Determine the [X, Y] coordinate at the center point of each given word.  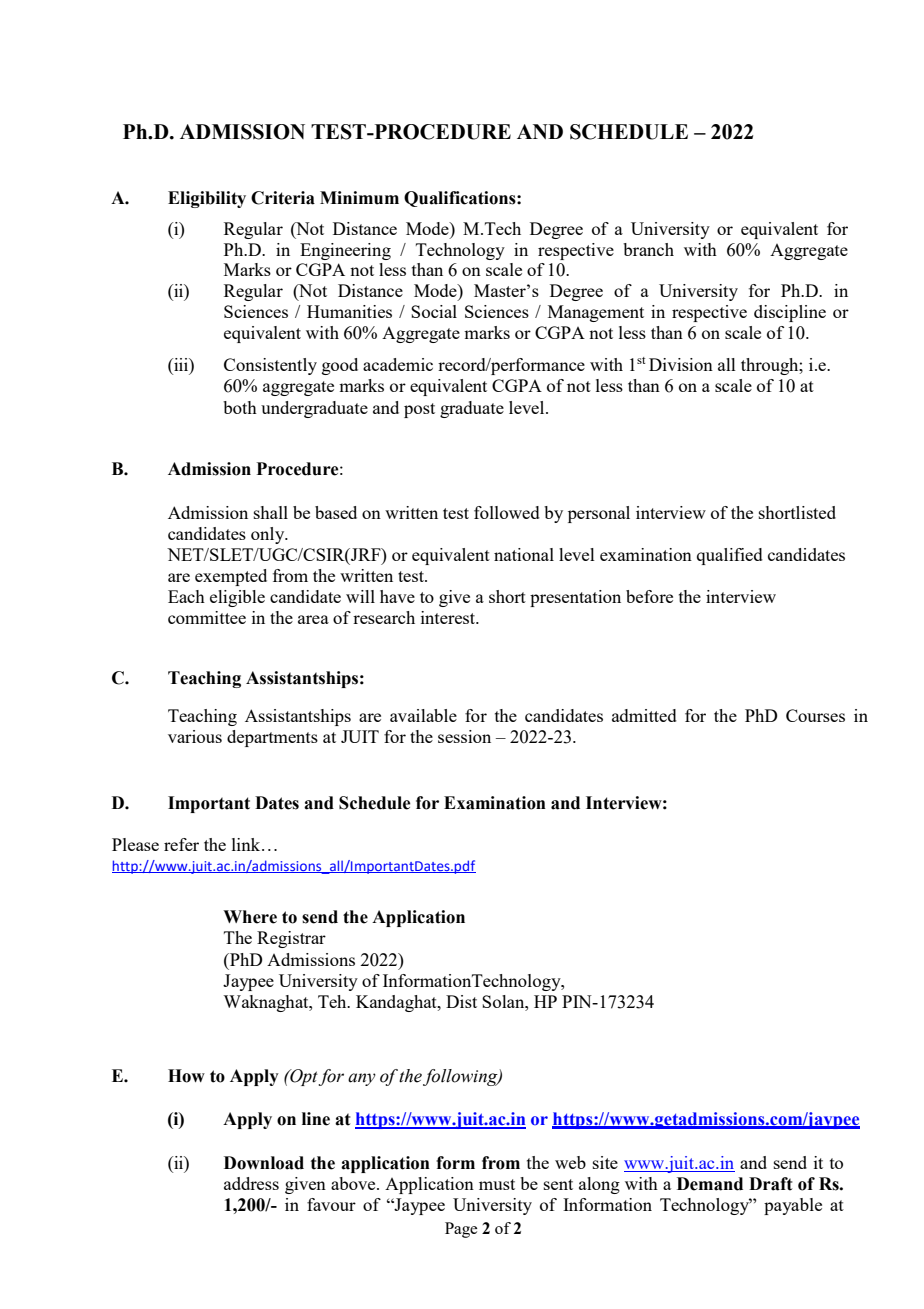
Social [434, 311]
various [195, 736]
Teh [333, 1001]
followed [507, 512]
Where [250, 917]
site [605, 1162]
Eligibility [207, 199]
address [251, 1183]
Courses [815, 715]
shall [271, 512]
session [464, 736]
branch [648, 249]
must [497, 1184]
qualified [730, 556]
